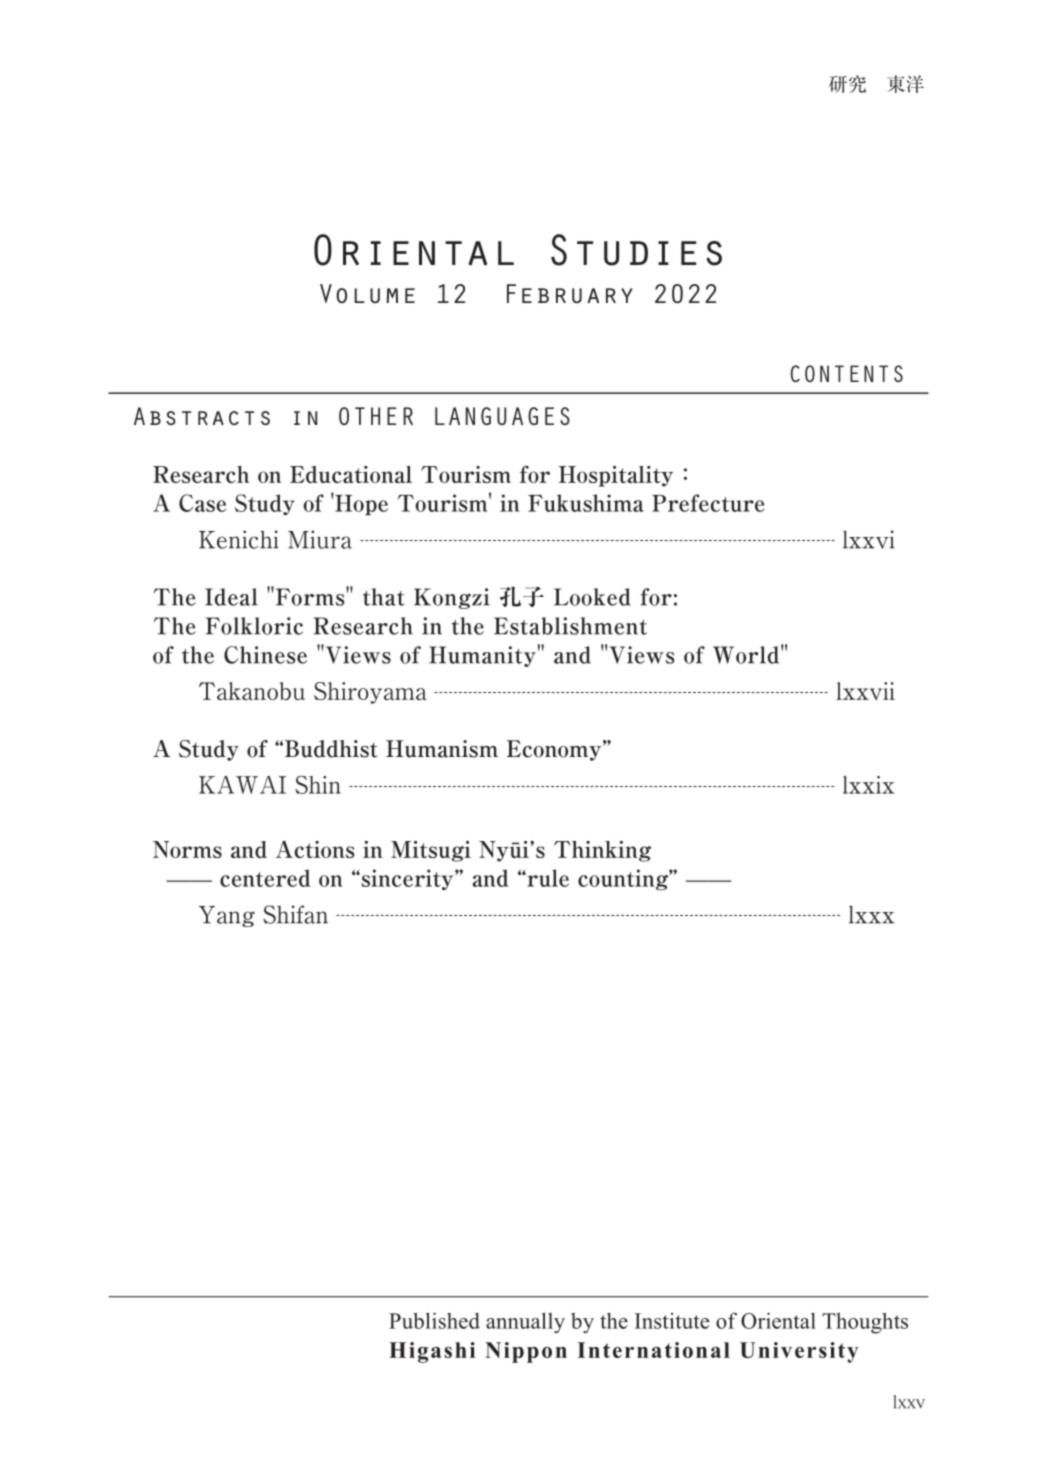 This document has height=1472, width=1037. I want to click on rule, so click(547, 878).
